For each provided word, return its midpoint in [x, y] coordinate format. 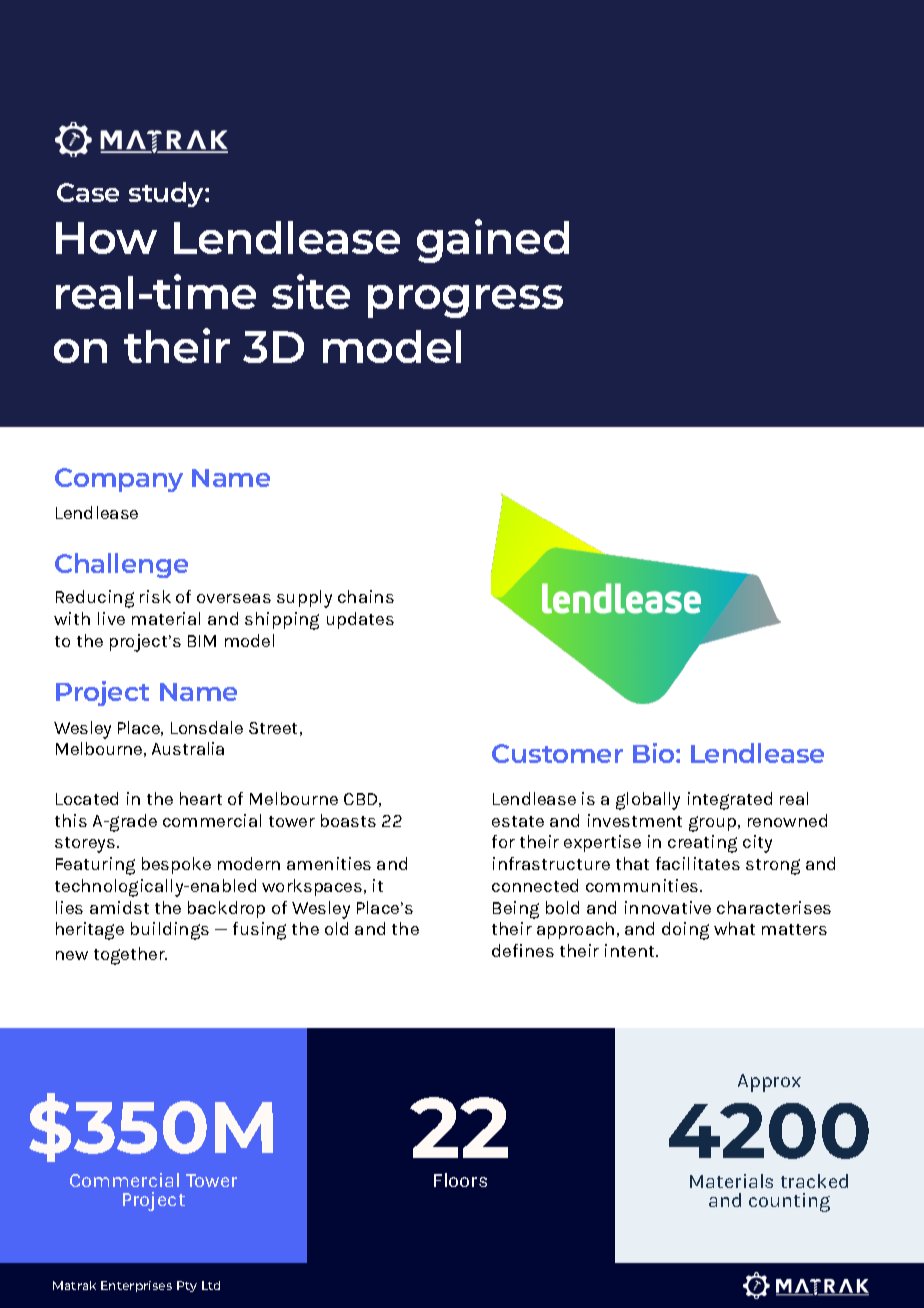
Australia [188, 748]
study [167, 194]
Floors [460, 1180]
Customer [557, 753]
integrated [730, 801]
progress [465, 301]
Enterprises [136, 1286]
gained [493, 241]
